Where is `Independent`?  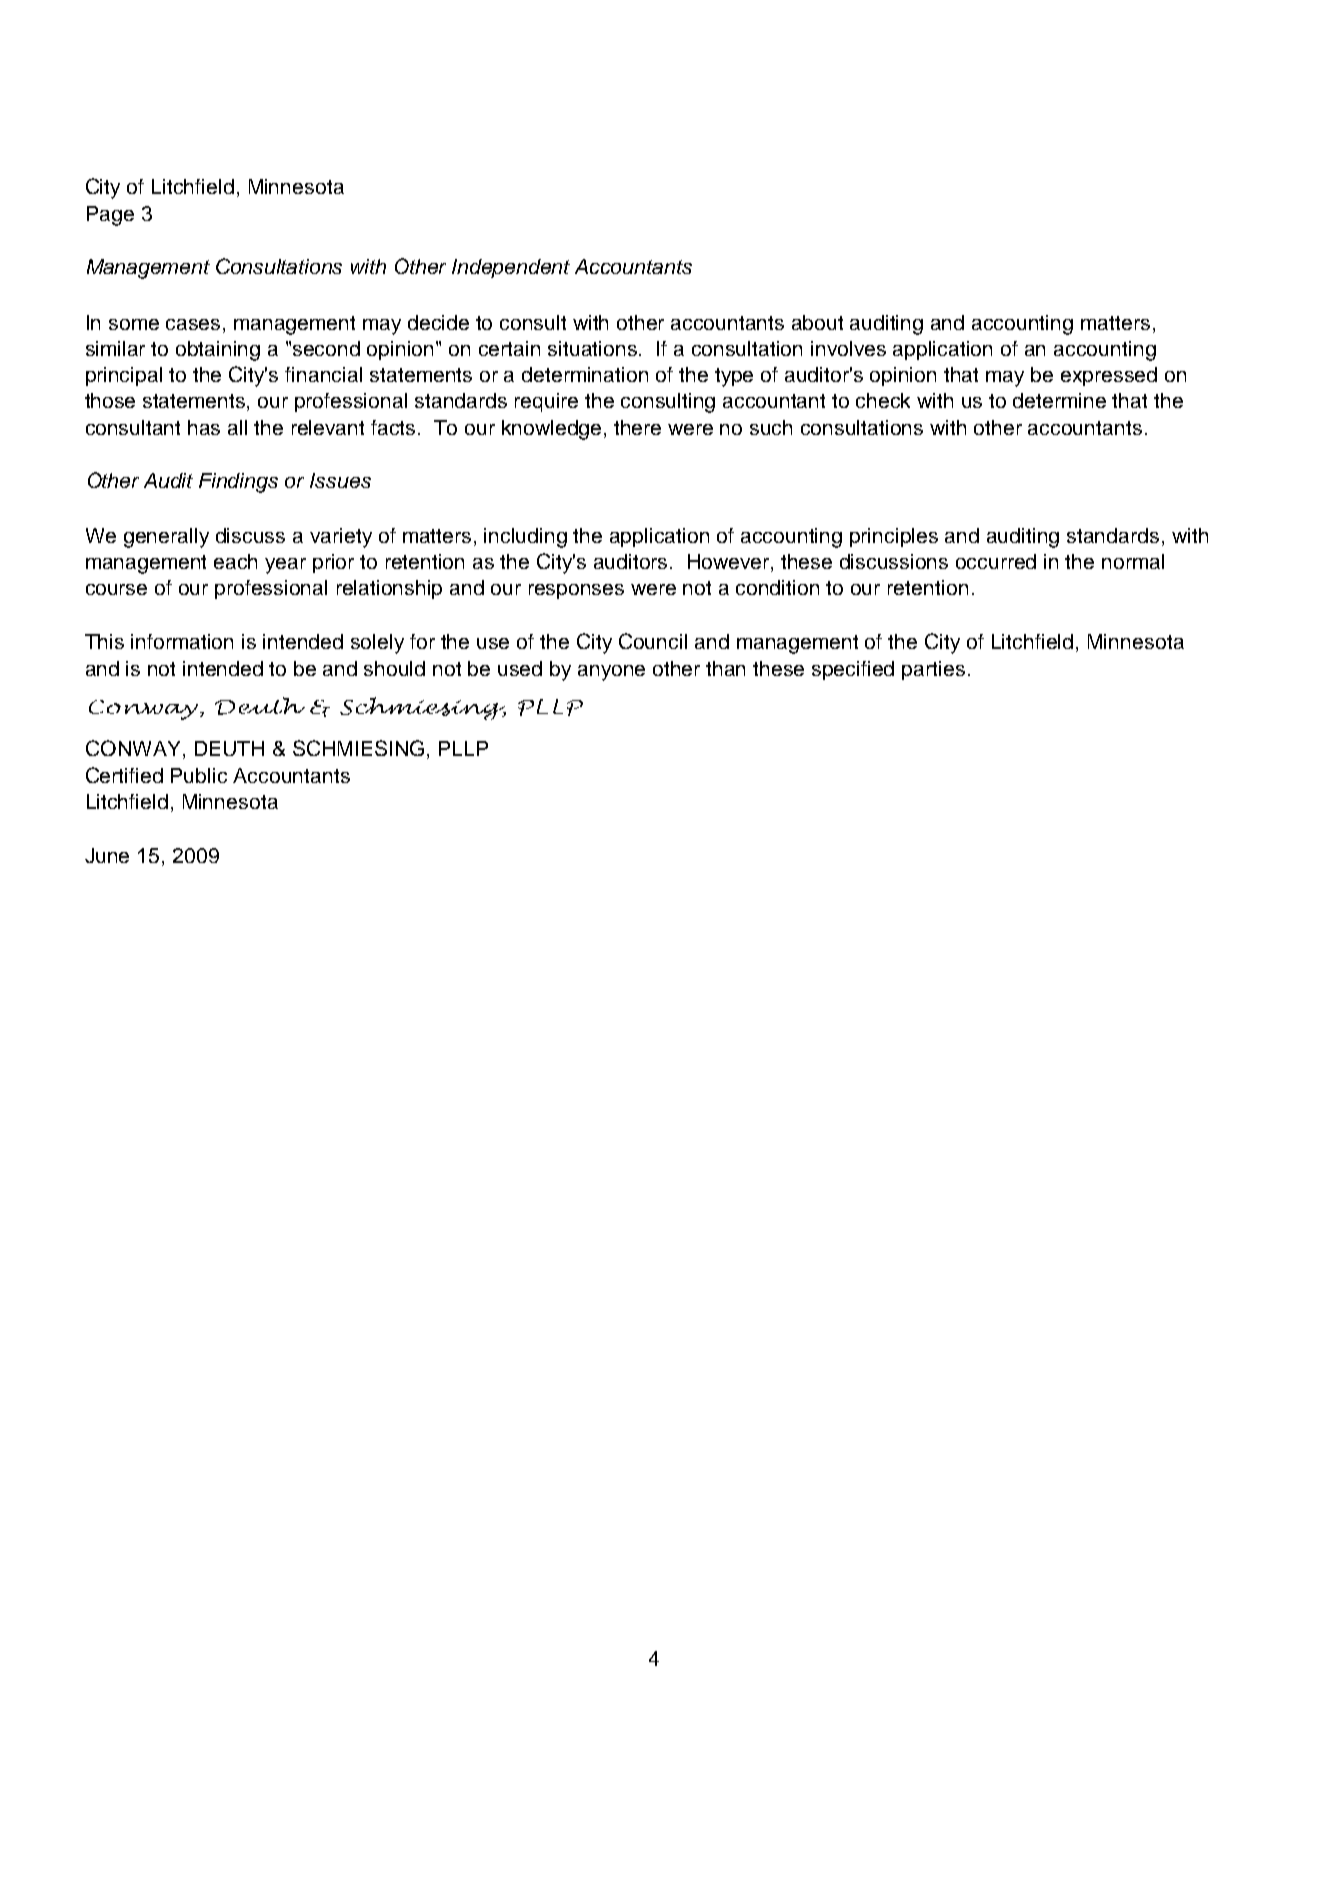 Independent is located at coordinates (511, 268).
